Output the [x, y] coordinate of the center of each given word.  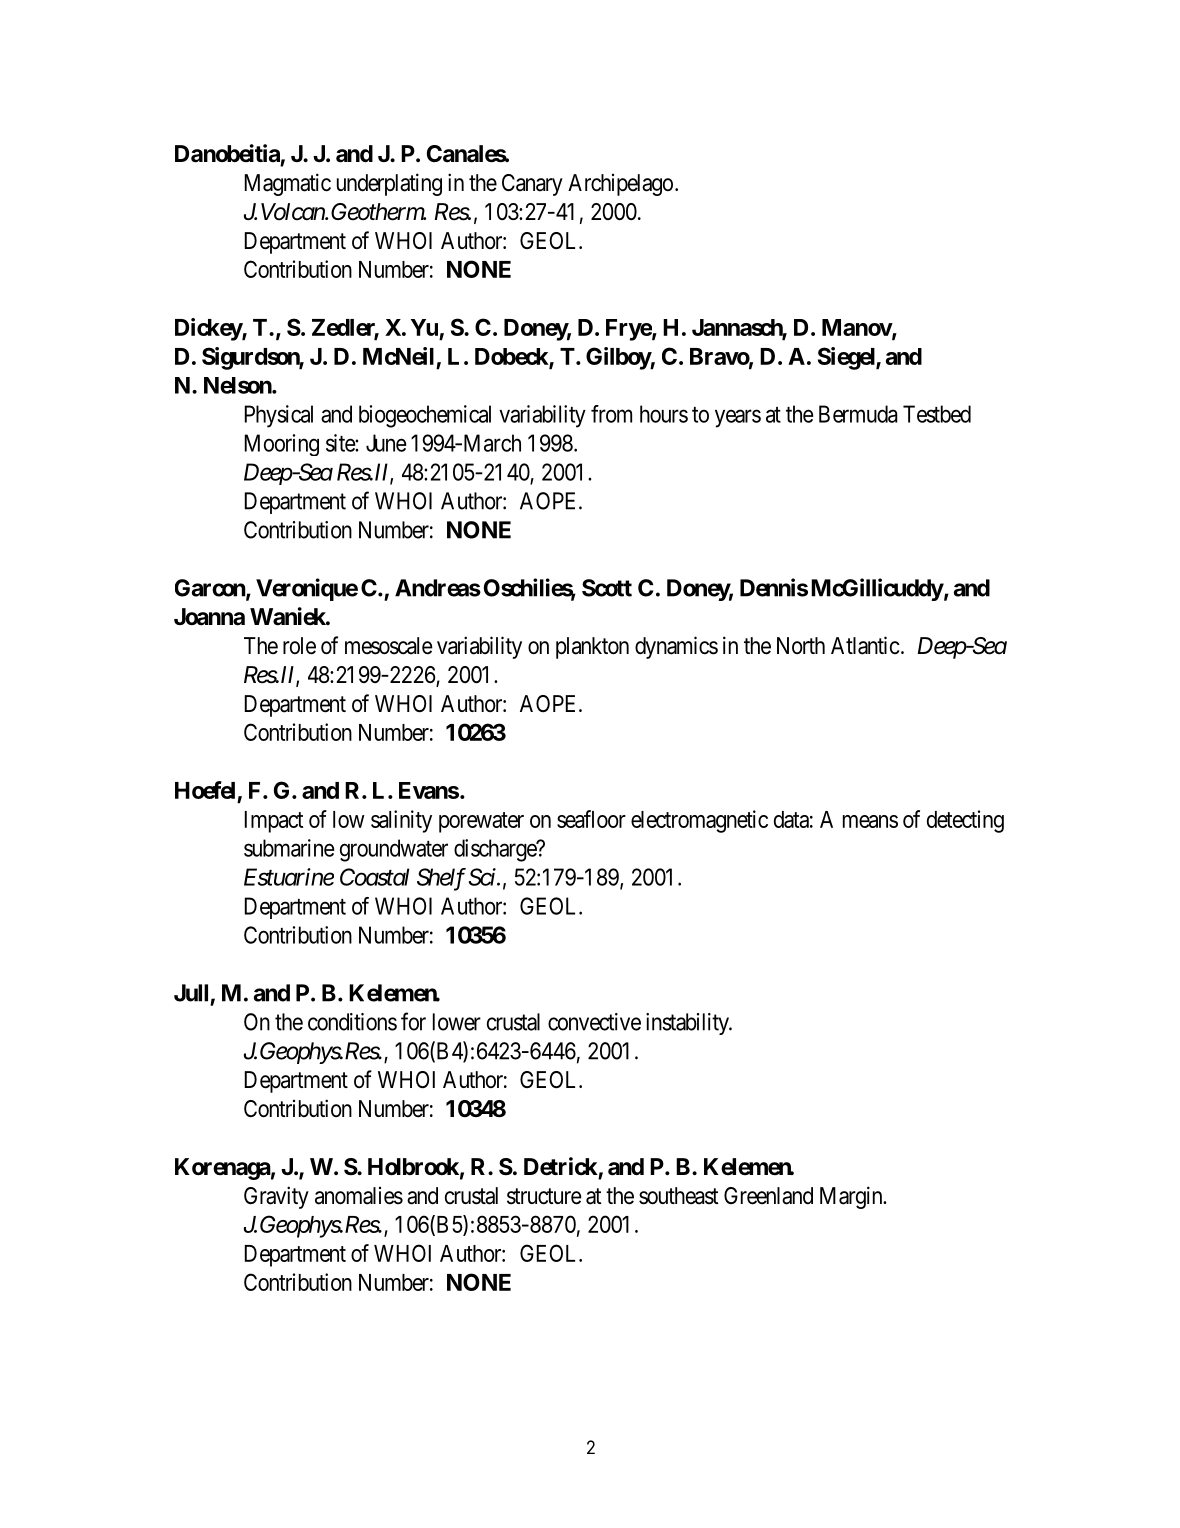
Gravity [276, 1197]
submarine [289, 848]
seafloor [591, 819]
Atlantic [865, 645]
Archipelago [620, 185]
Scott [607, 588]
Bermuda [858, 414]
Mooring [282, 445]
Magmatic [288, 184]
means [870, 821]
